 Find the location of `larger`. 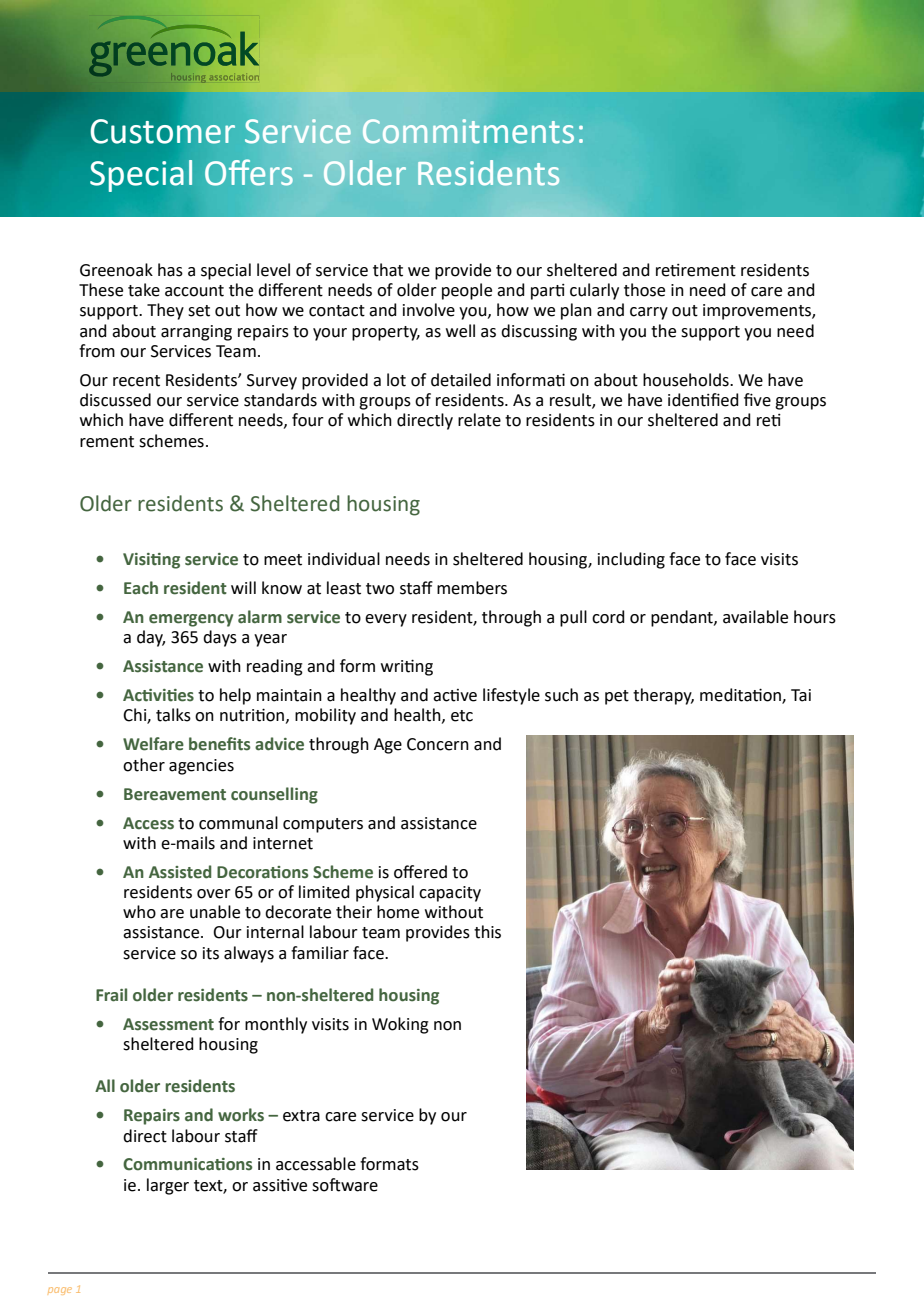

larger is located at coordinates (168, 1186).
